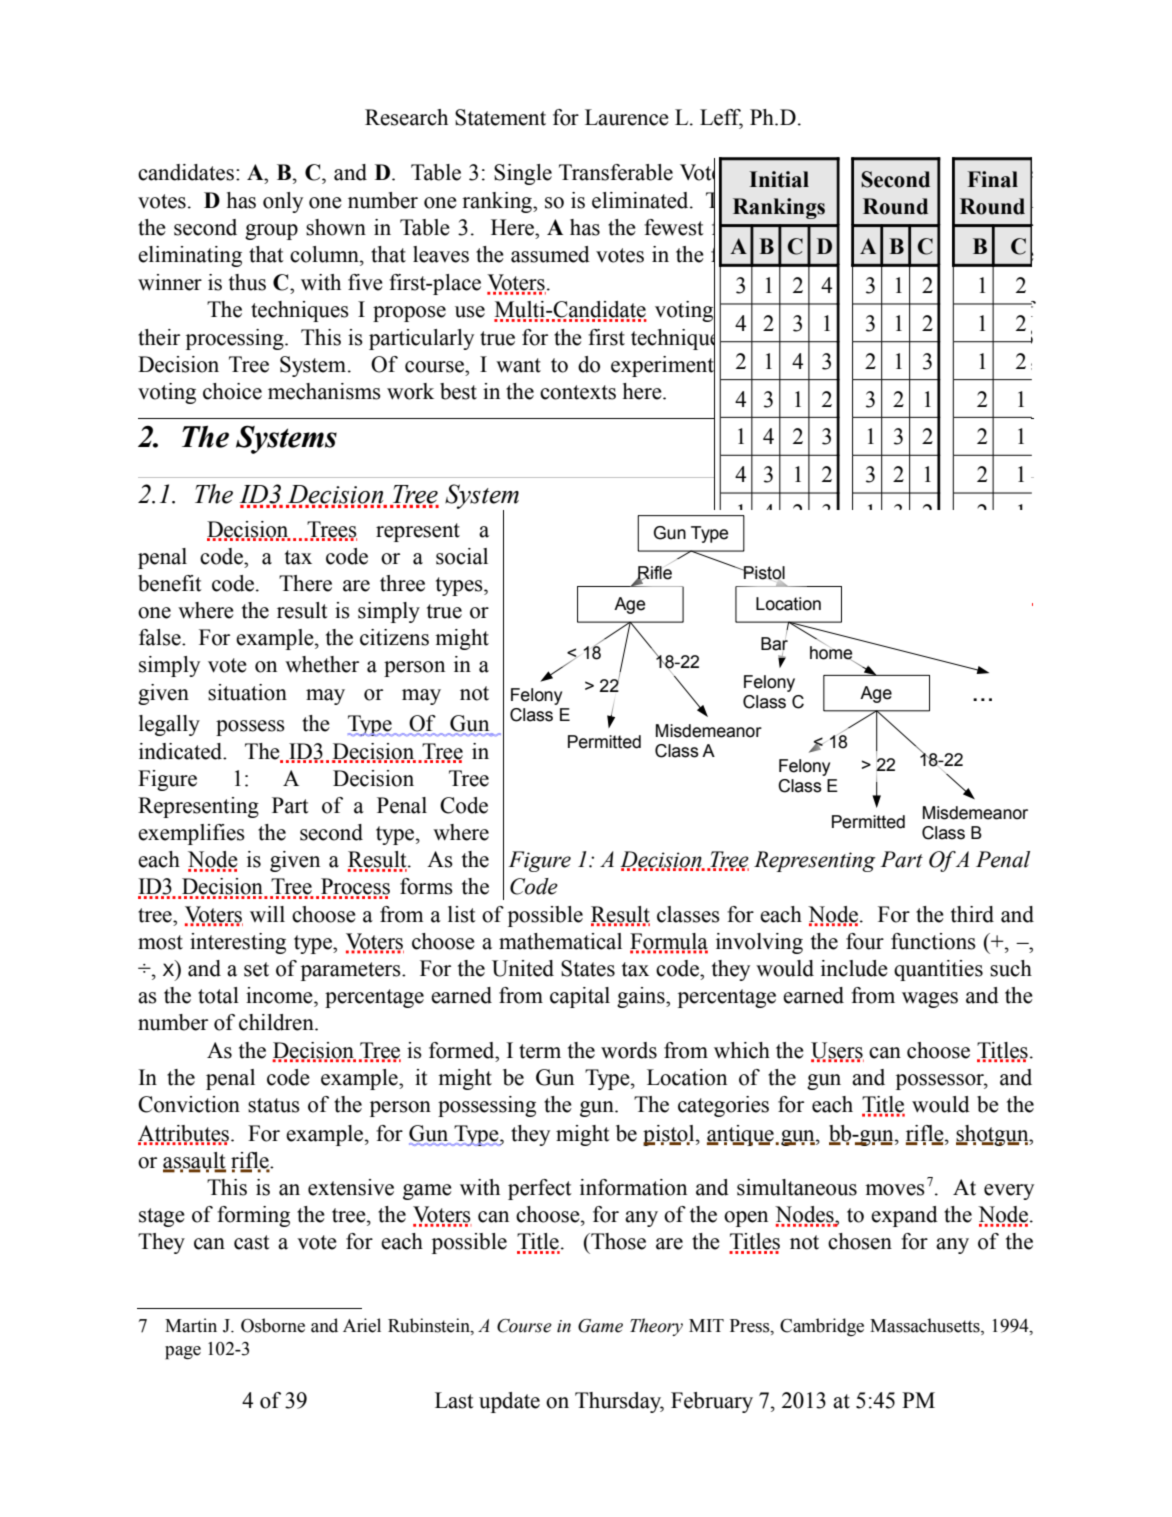 The height and width of the screenshot is (1517, 1172). Describe the element at coordinates (588, 968) in the screenshot. I see `States` at that location.
